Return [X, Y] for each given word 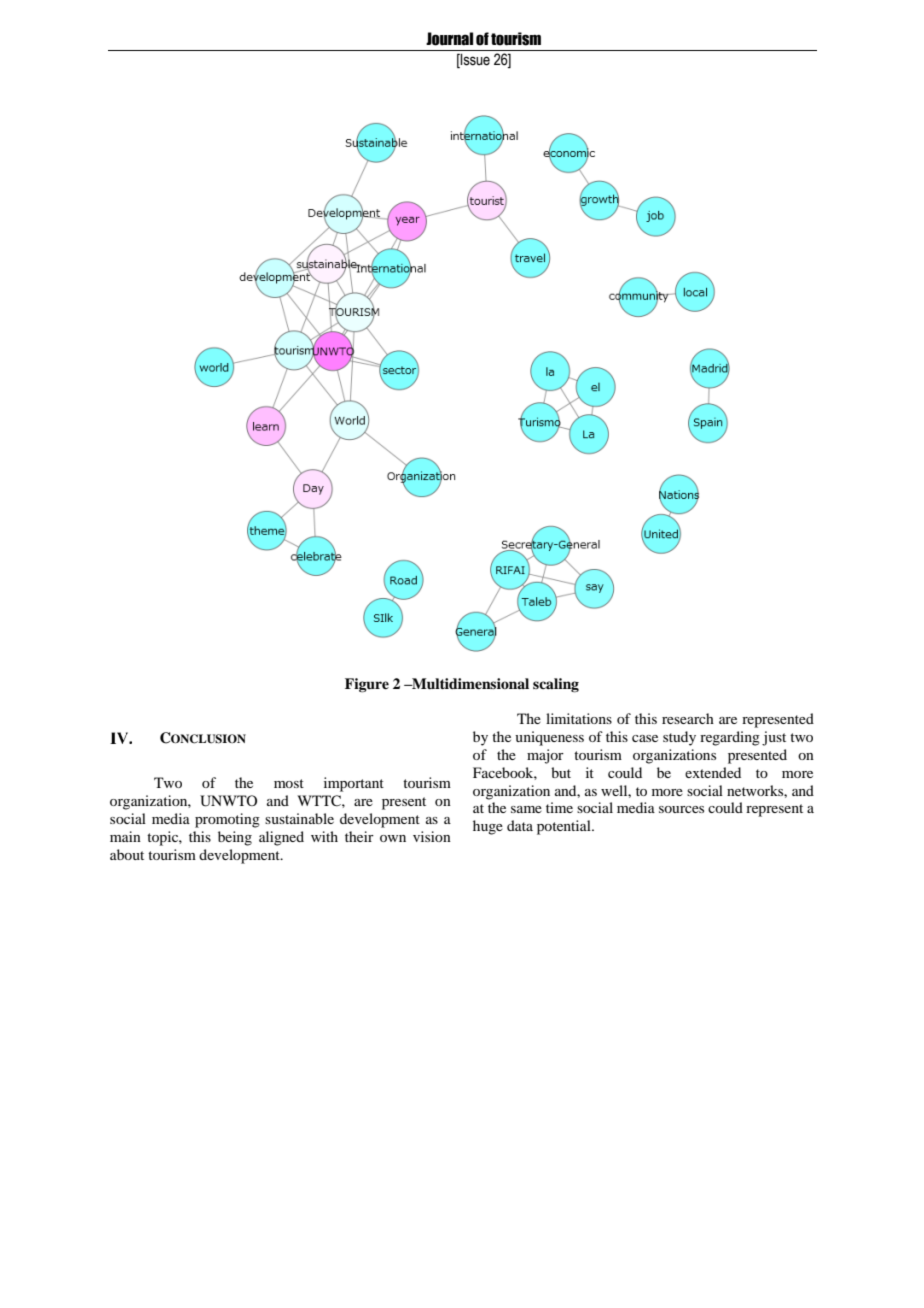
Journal [449, 39]
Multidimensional [469, 683]
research [688, 718]
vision [432, 836]
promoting [227, 820]
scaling [556, 685]
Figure [367, 685]
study [679, 738]
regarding [730, 738]
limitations [579, 718]
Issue [474, 61]
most [289, 783]
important [354, 784]
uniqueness [549, 738]
